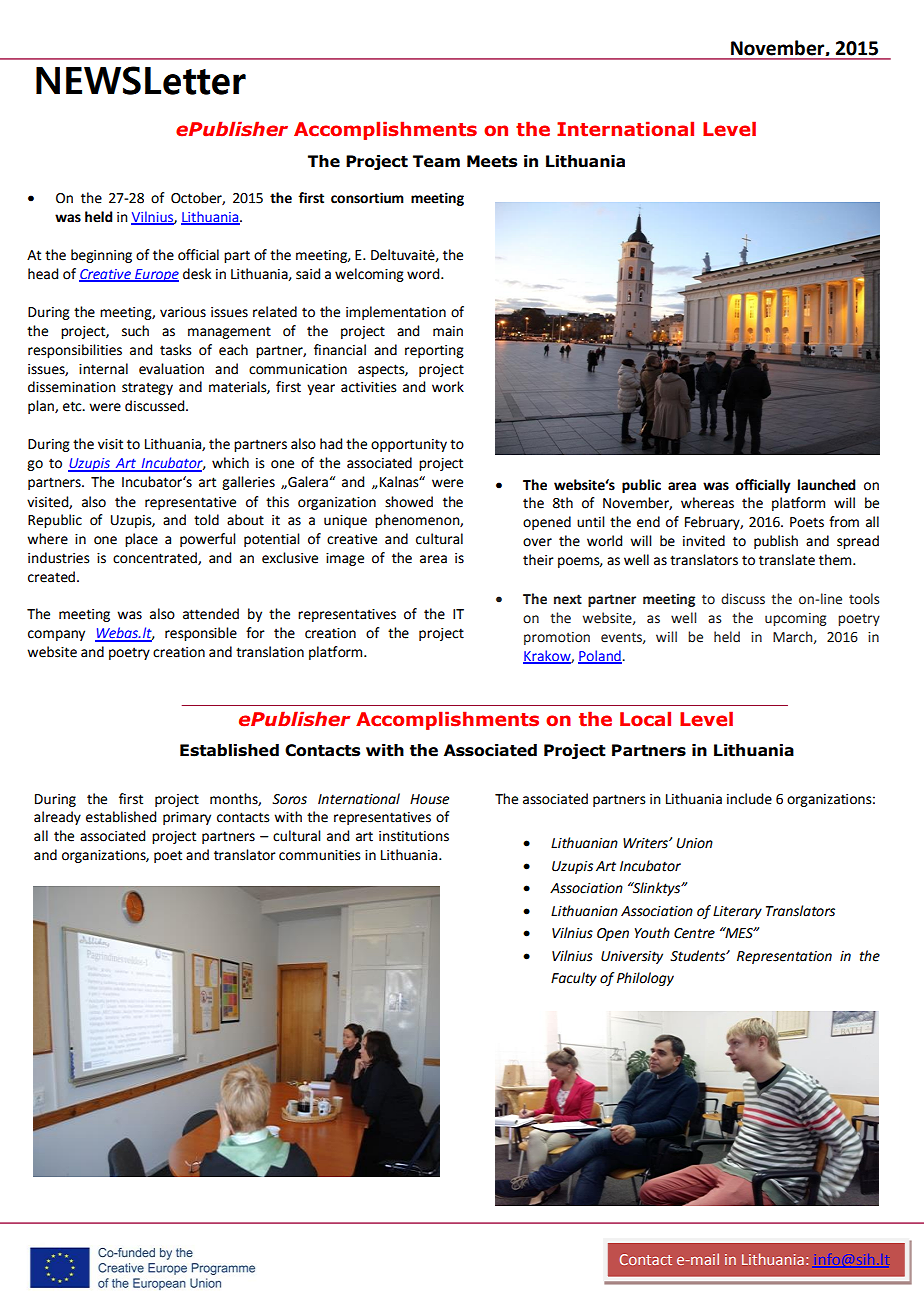  What do you see at coordinates (574, 979) in the document?
I see `Faculty` at bounding box center [574, 979].
